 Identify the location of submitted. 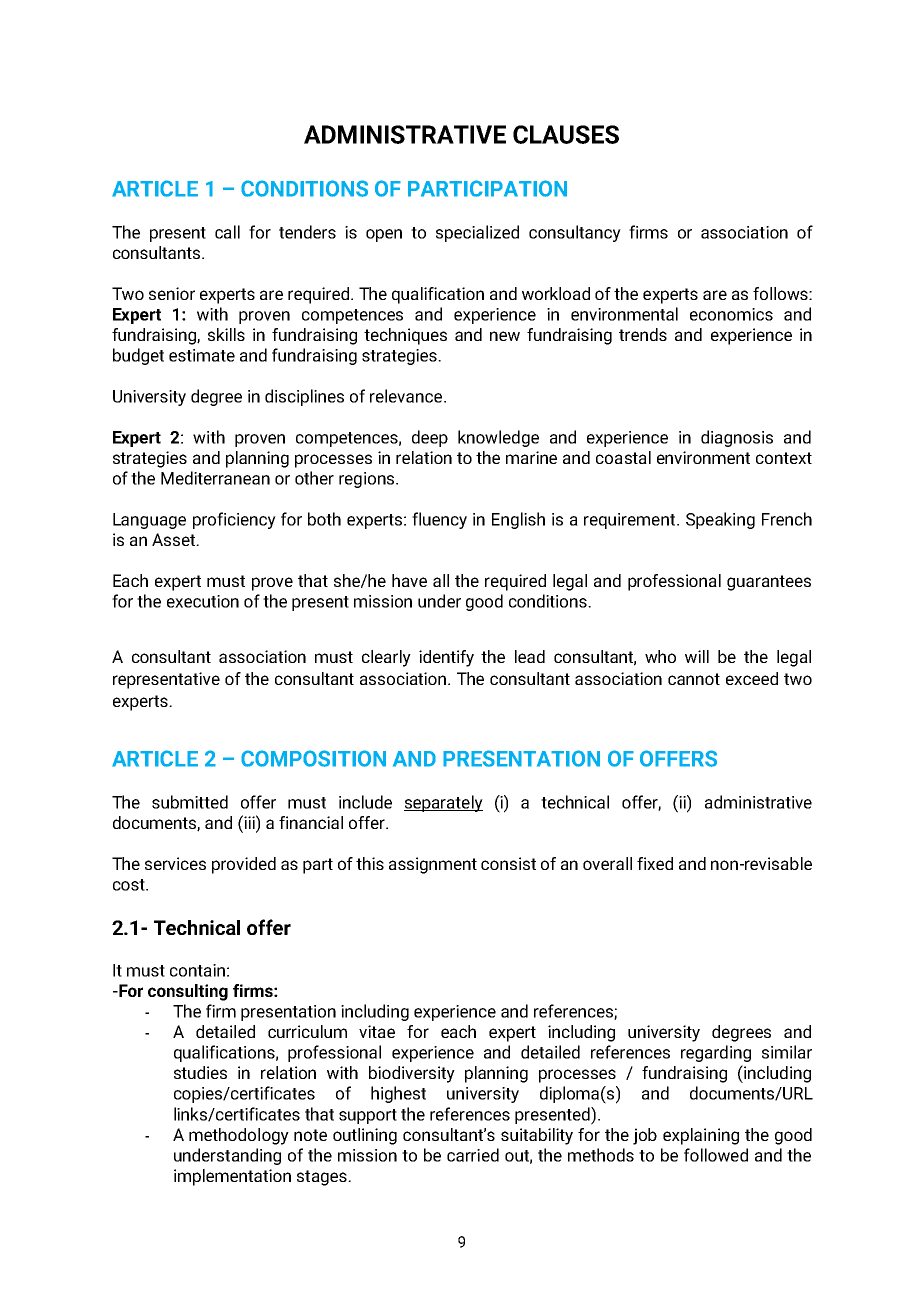
(190, 802).
